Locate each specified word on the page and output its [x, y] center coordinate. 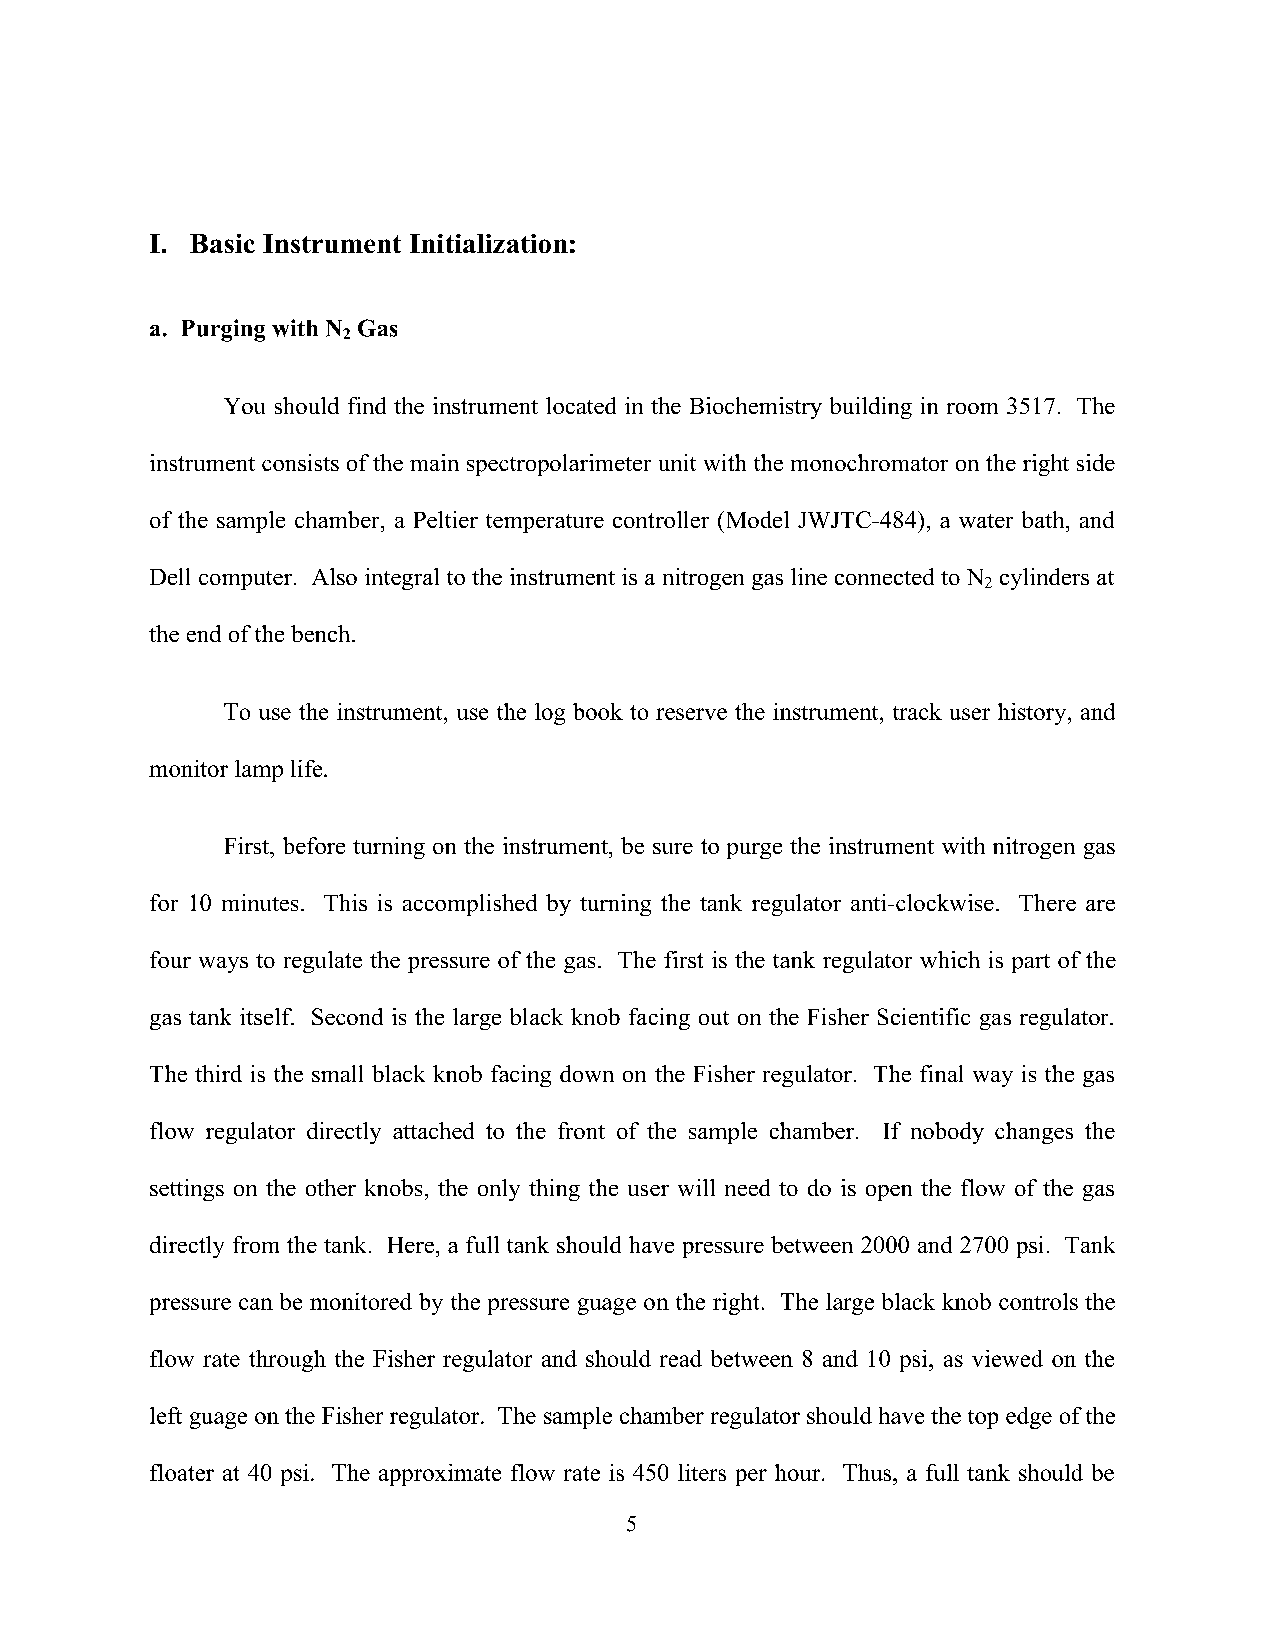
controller [661, 519]
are [1100, 905]
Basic [222, 243]
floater [182, 1472]
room [972, 408]
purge [754, 851]
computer [245, 580]
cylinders [1044, 579]
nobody [947, 1133]
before [314, 845]
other [331, 1187]
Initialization [489, 243]
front [581, 1130]
